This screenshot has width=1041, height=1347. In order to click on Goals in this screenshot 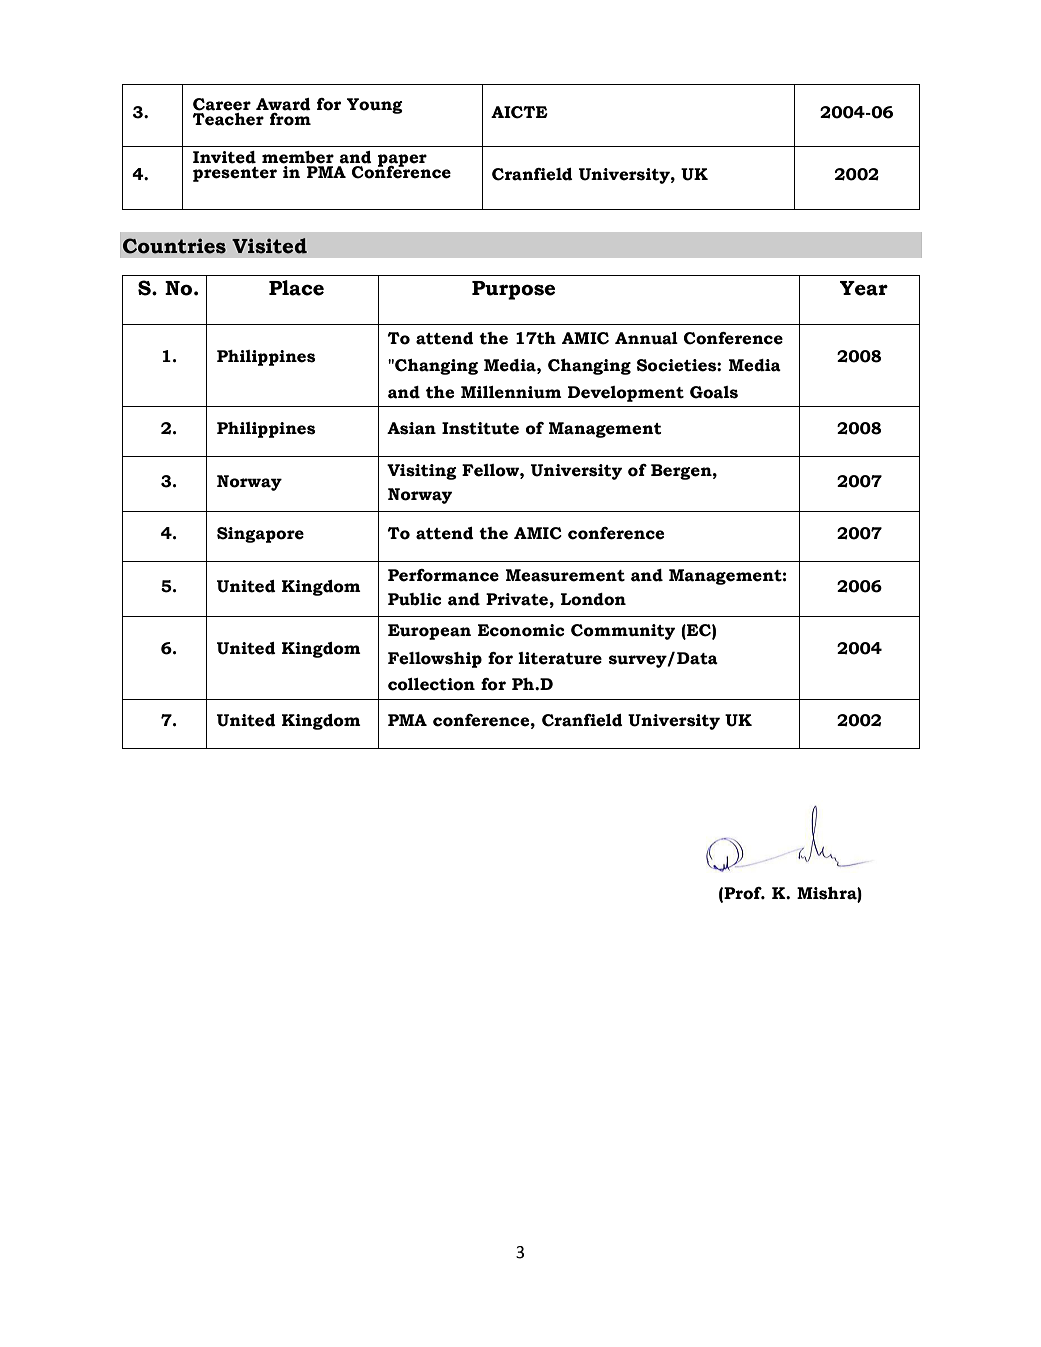, I will do `click(714, 392)`.
